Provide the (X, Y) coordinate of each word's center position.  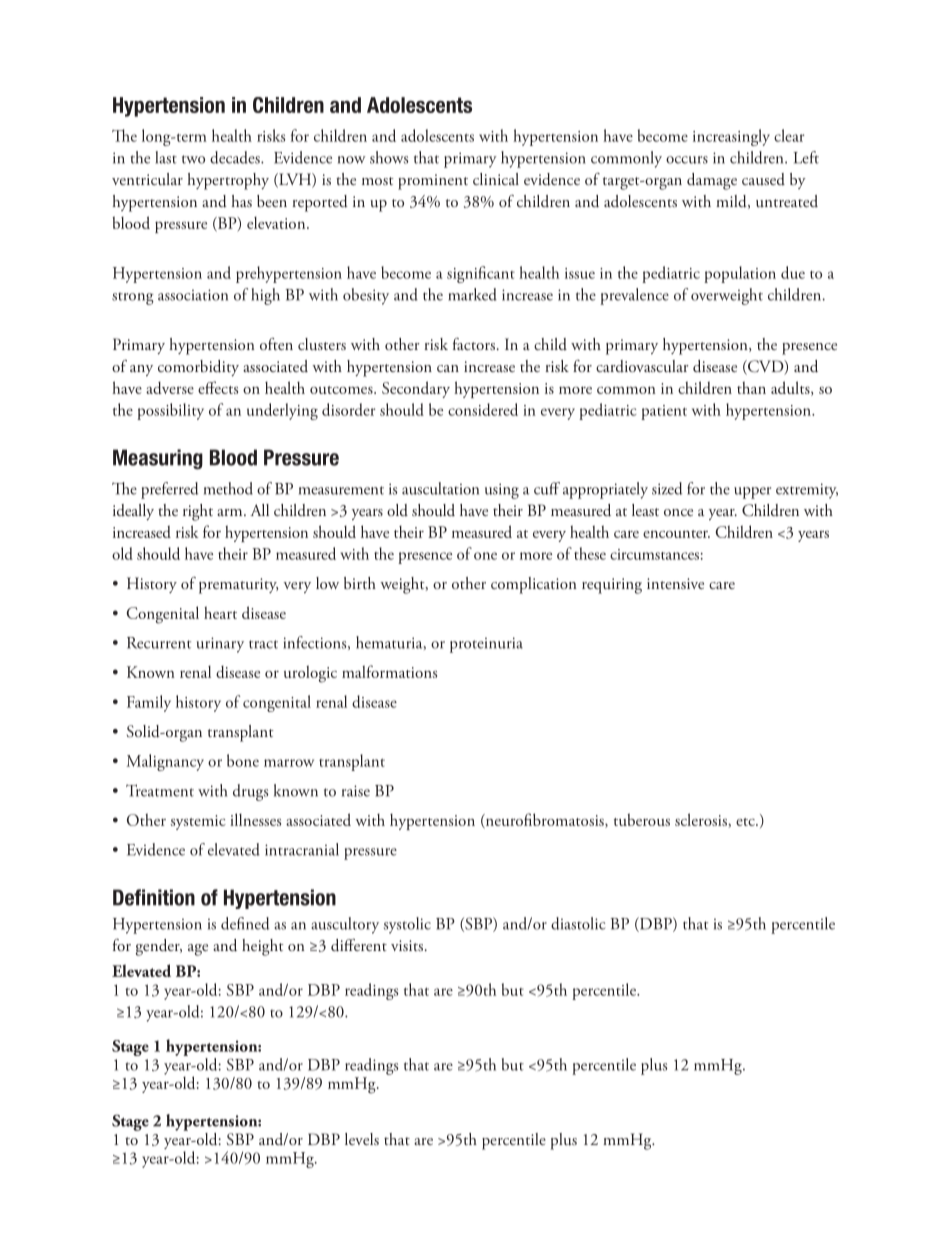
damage (712, 181)
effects (218, 387)
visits (407, 945)
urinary (220, 645)
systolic (407, 925)
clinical (496, 179)
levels (362, 1139)
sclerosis (702, 820)
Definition (154, 897)
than (751, 387)
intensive (675, 583)
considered (483, 409)
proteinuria (486, 645)
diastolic (578, 923)
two (193, 159)
